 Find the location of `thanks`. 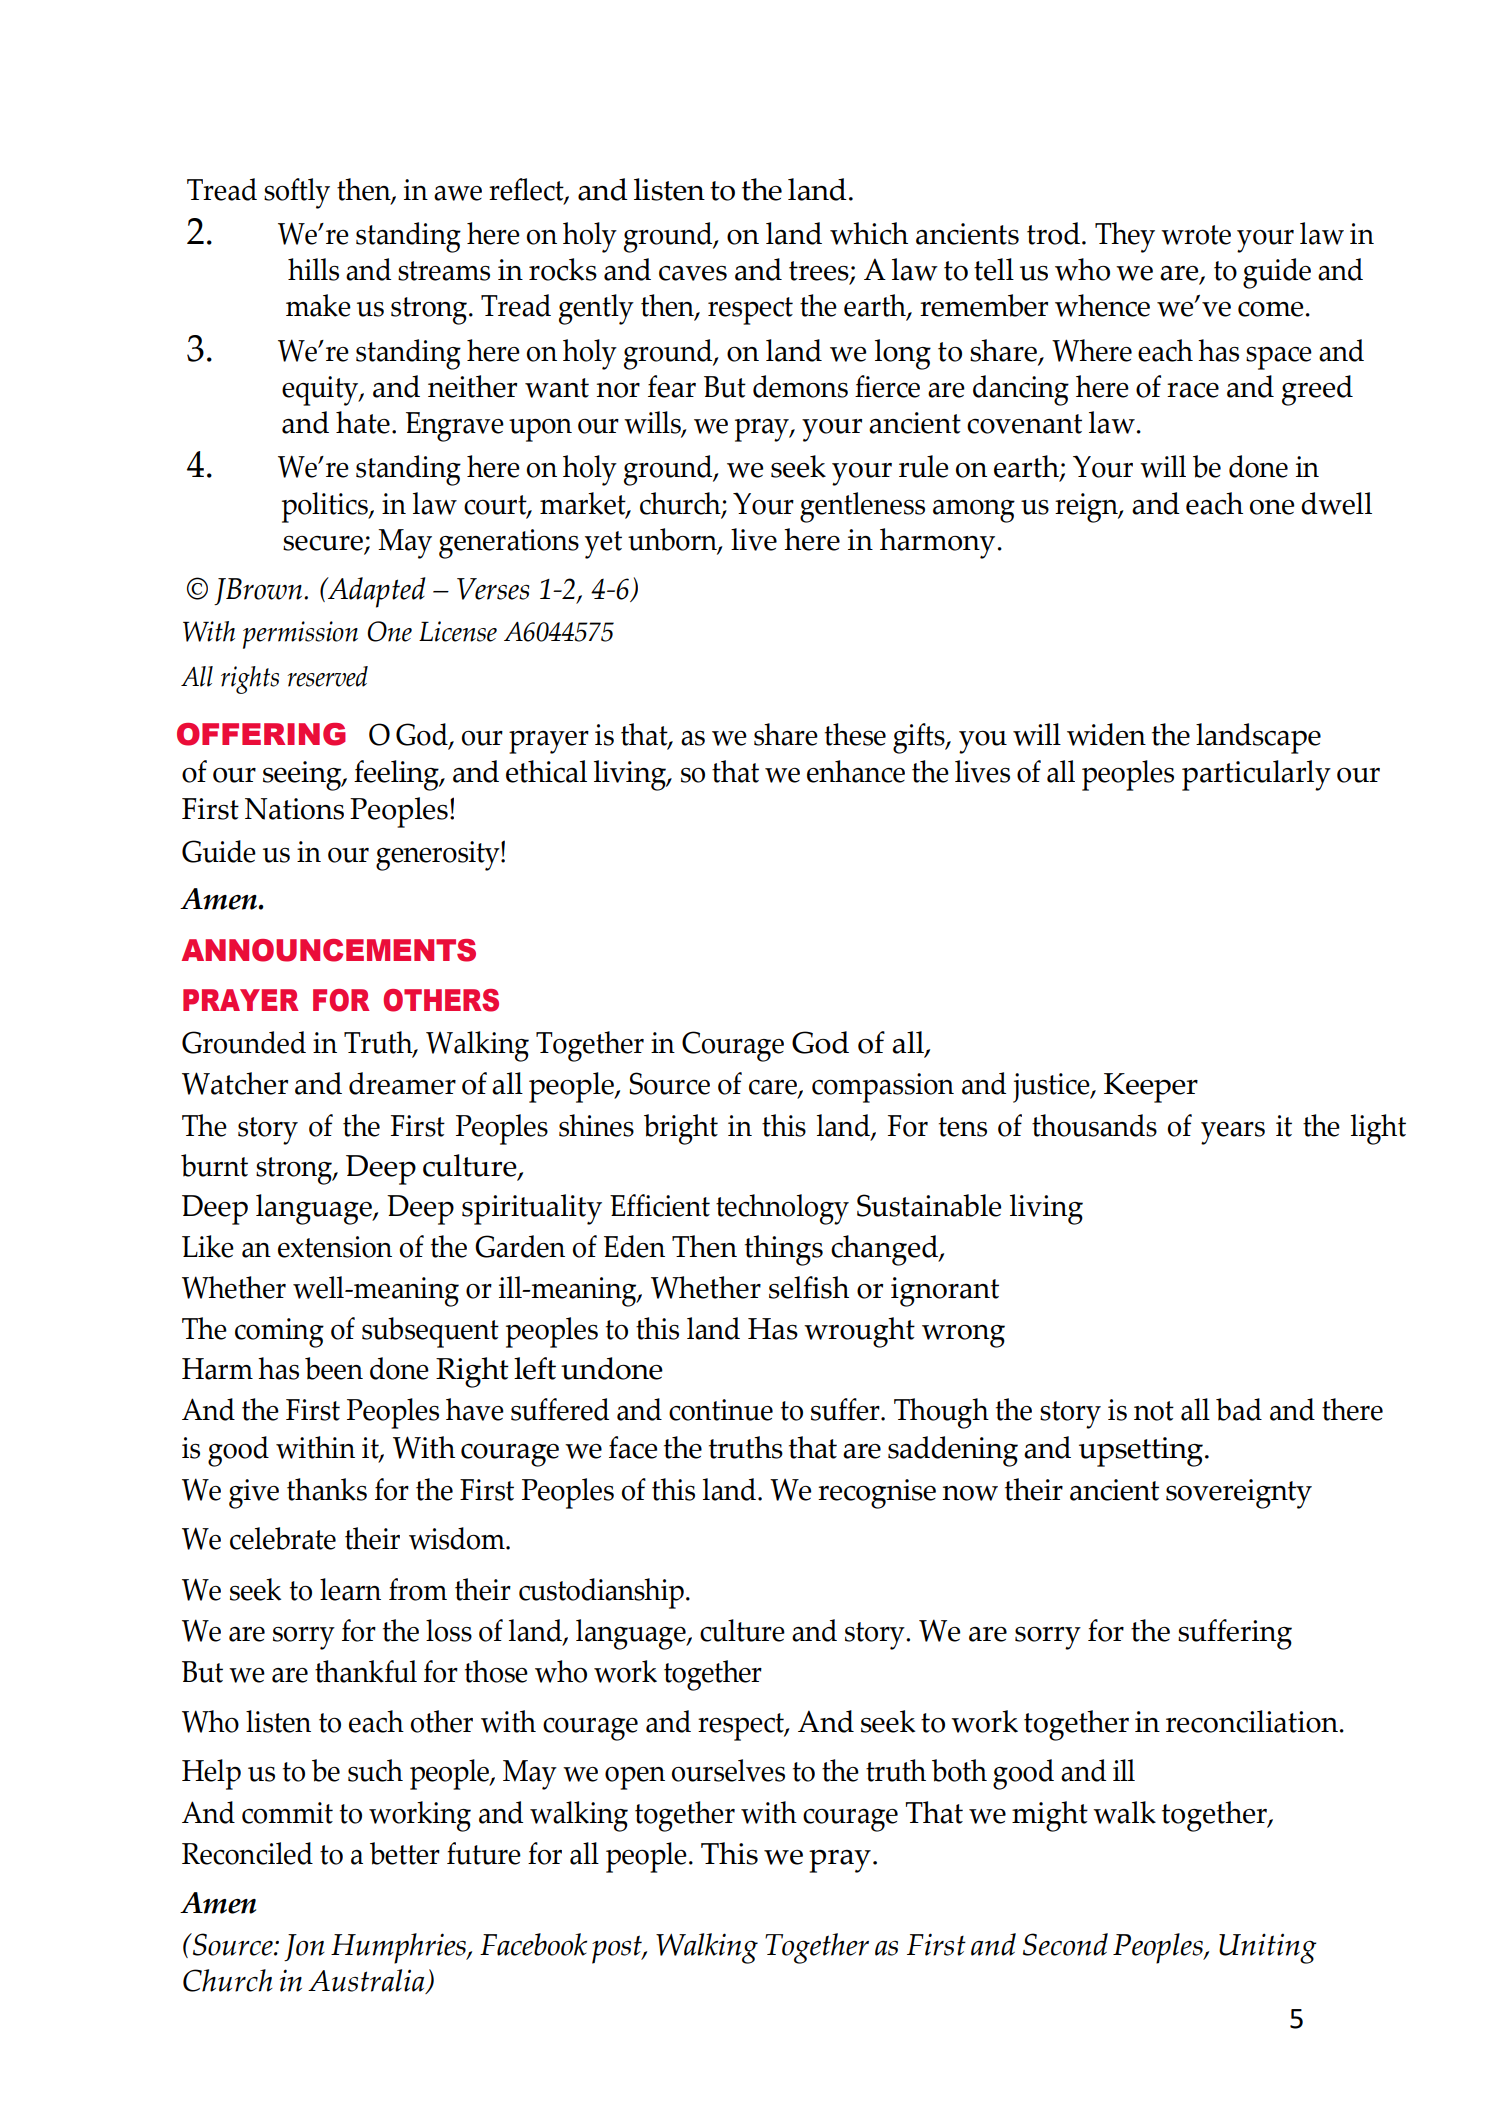

thanks is located at coordinates (327, 1489).
